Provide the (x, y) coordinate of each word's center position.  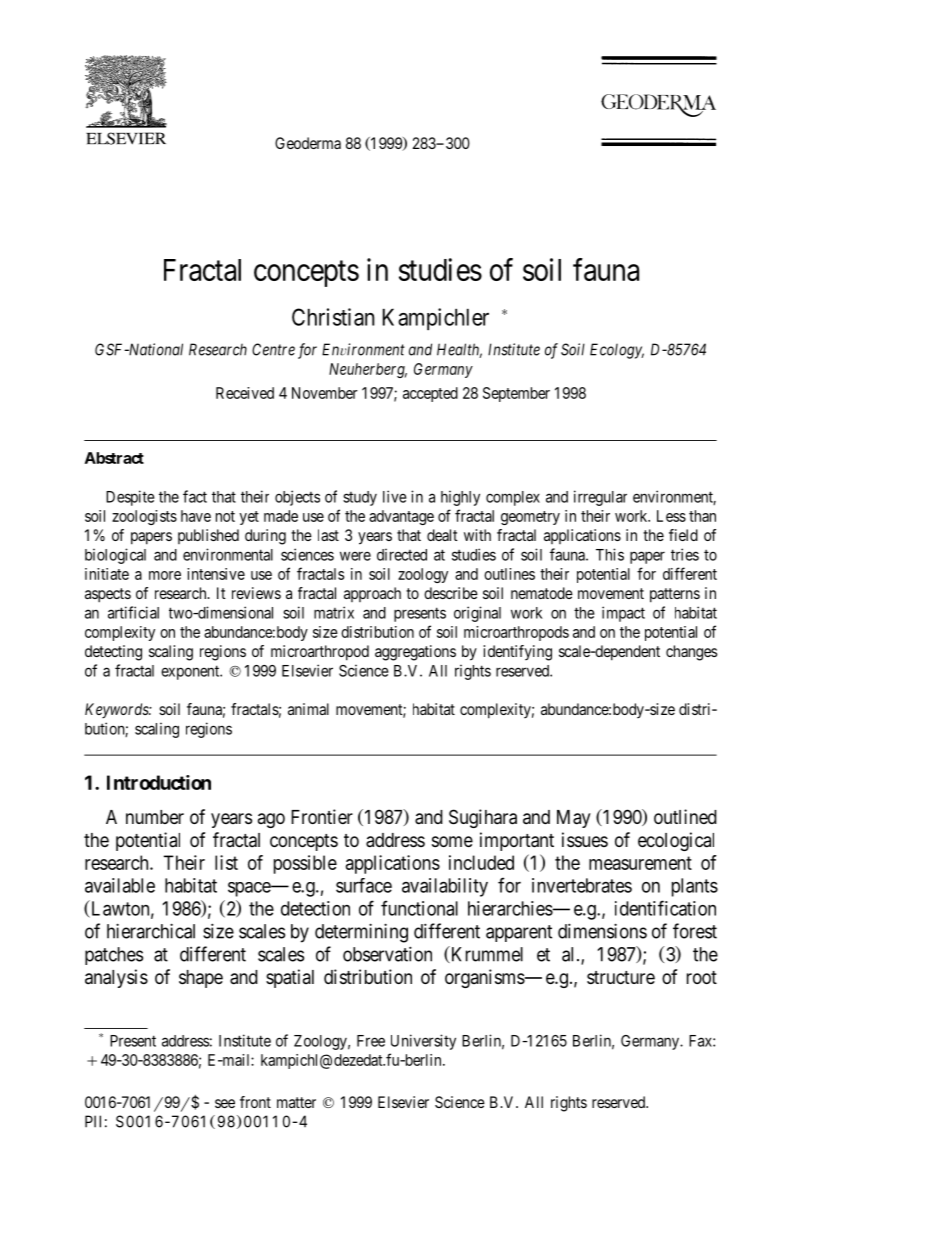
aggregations (415, 653)
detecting (113, 653)
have (196, 516)
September (516, 394)
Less (671, 516)
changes (691, 653)
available (120, 885)
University (423, 1042)
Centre (273, 349)
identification (665, 908)
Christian (333, 317)
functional (419, 908)
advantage (401, 517)
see (225, 1103)
